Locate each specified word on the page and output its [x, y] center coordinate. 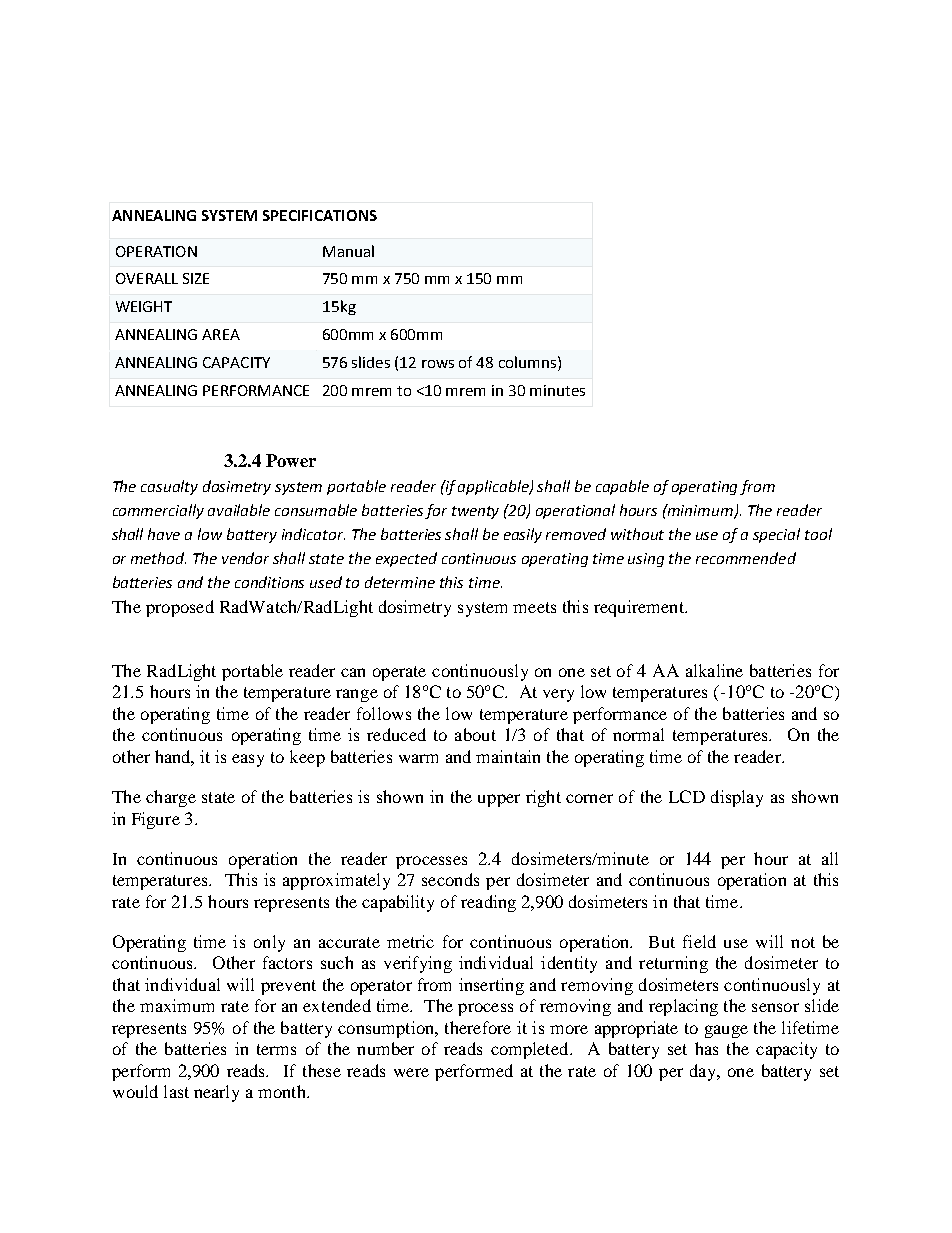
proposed [180, 608]
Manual [348, 251]
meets [534, 607]
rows [438, 364]
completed [529, 1050]
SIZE [196, 278]
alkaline [714, 670]
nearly [216, 1093]
